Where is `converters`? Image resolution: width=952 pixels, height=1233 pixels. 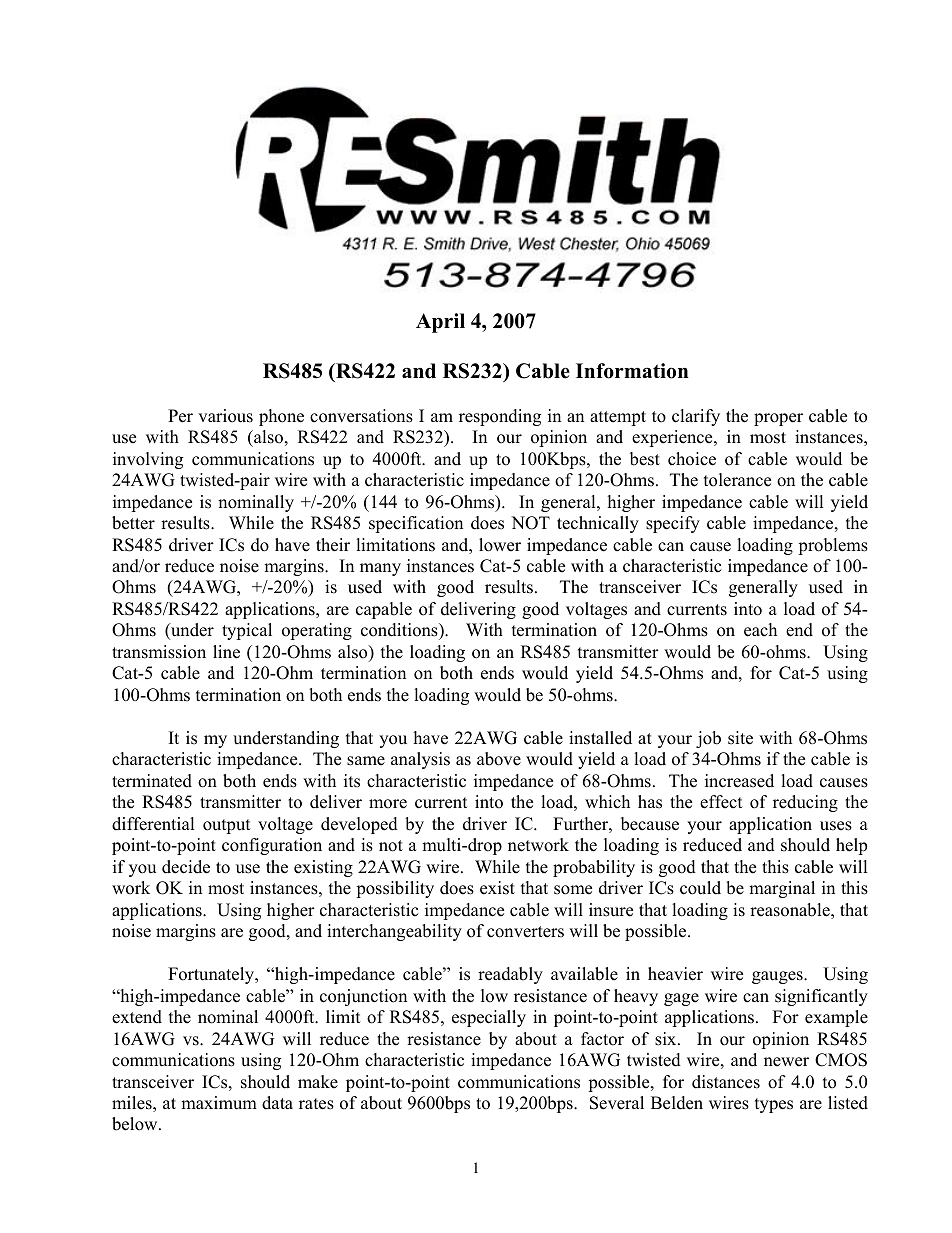
converters is located at coordinates (525, 932).
